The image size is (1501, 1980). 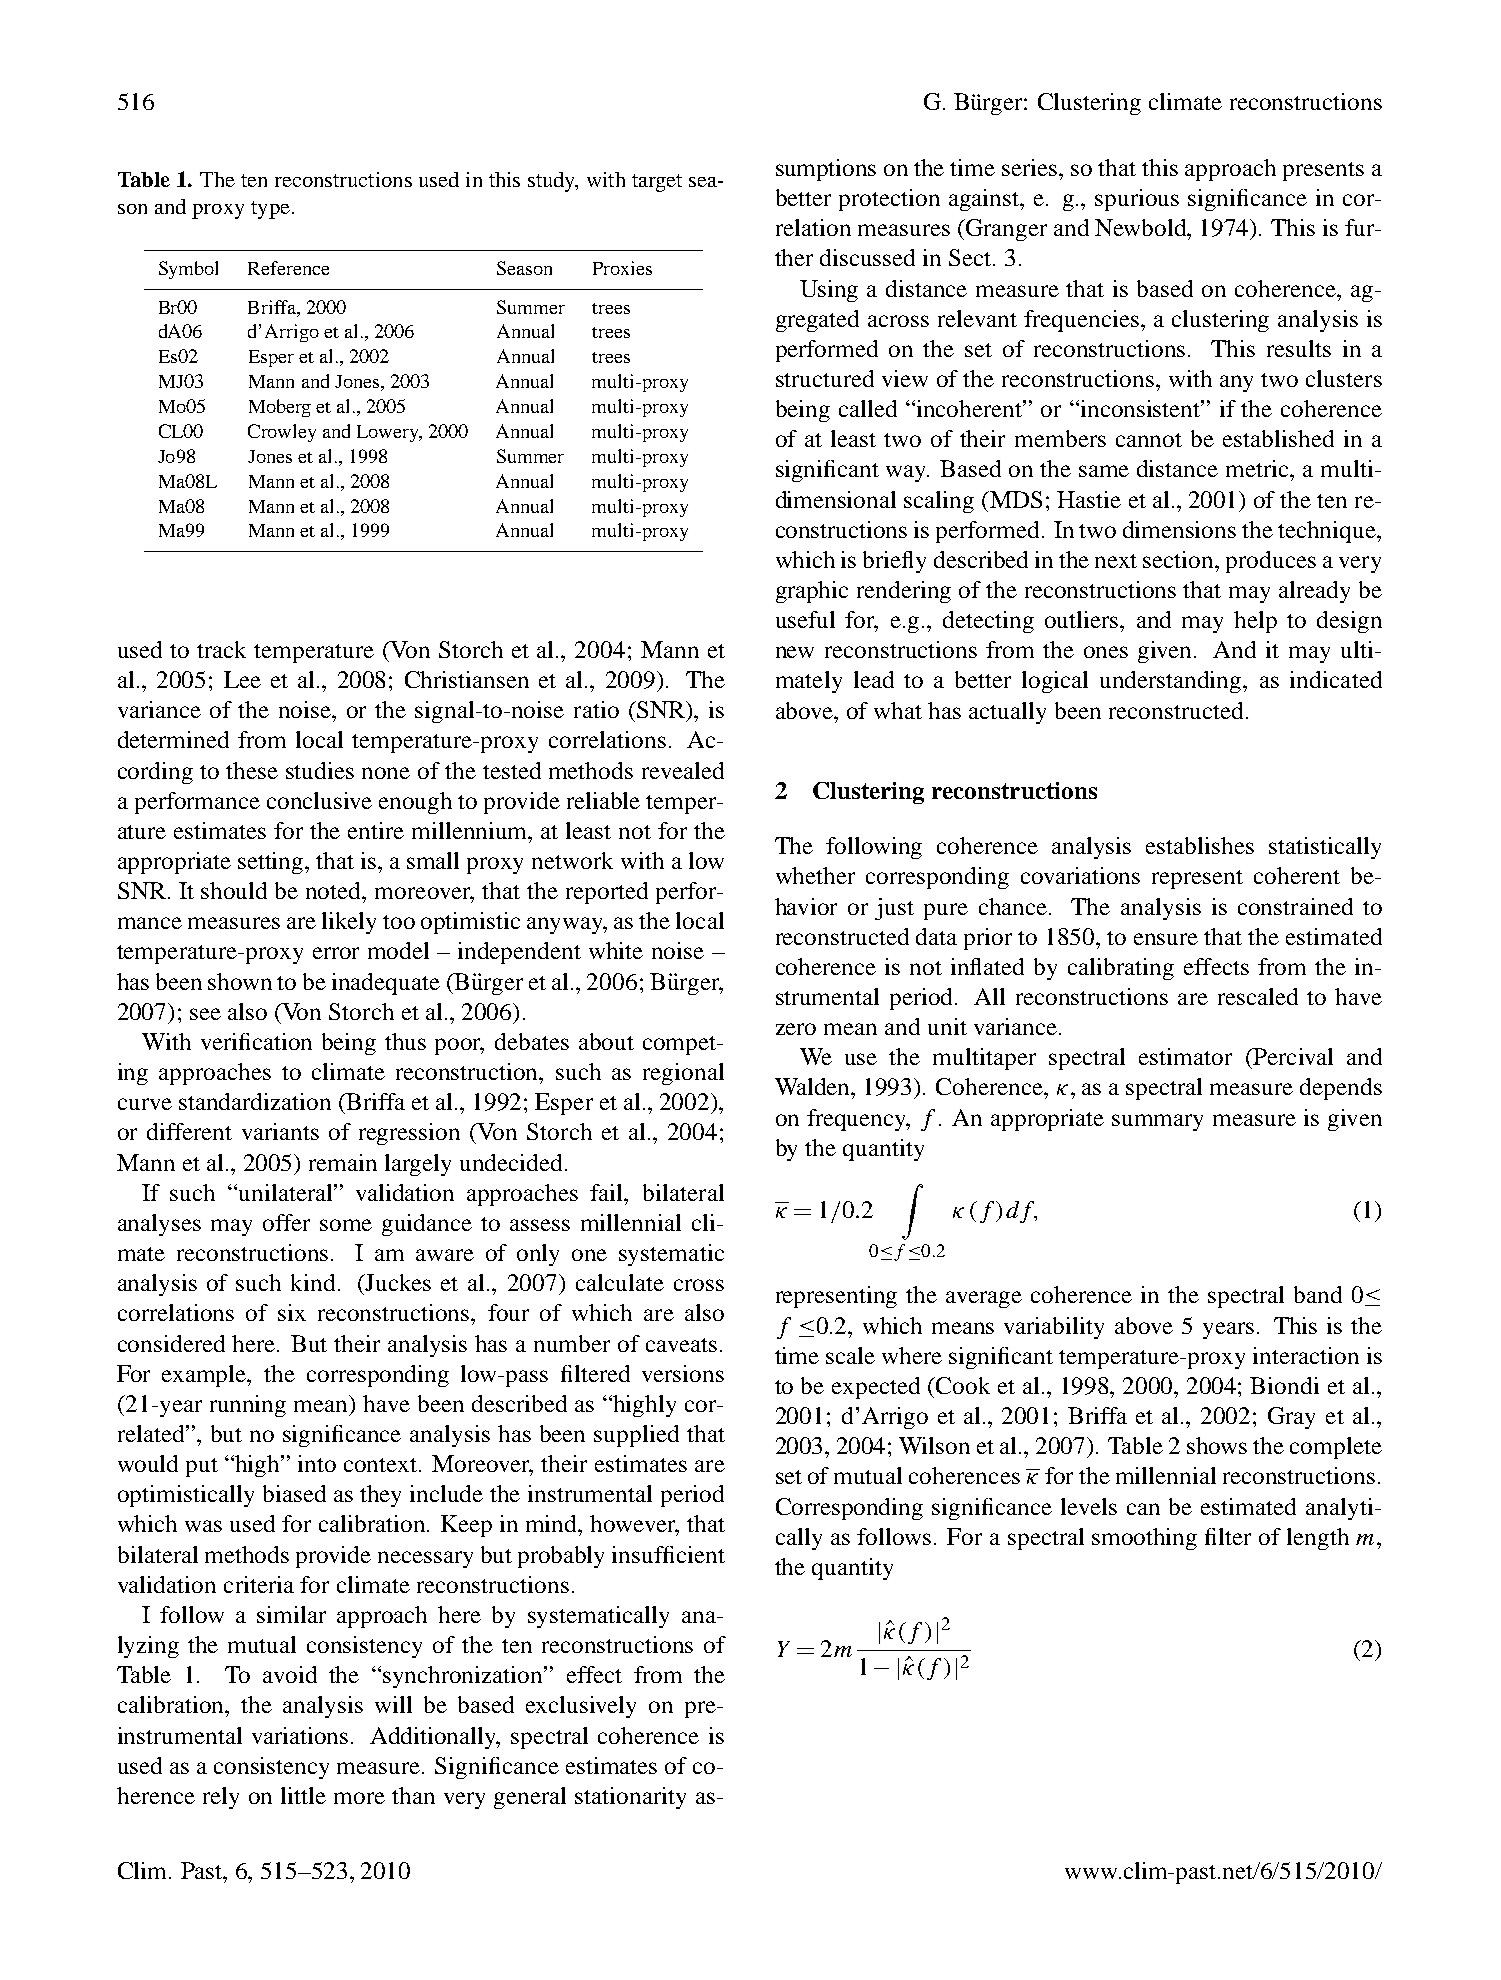 What do you see at coordinates (630, 1798) in the document?
I see `stationarity` at bounding box center [630, 1798].
